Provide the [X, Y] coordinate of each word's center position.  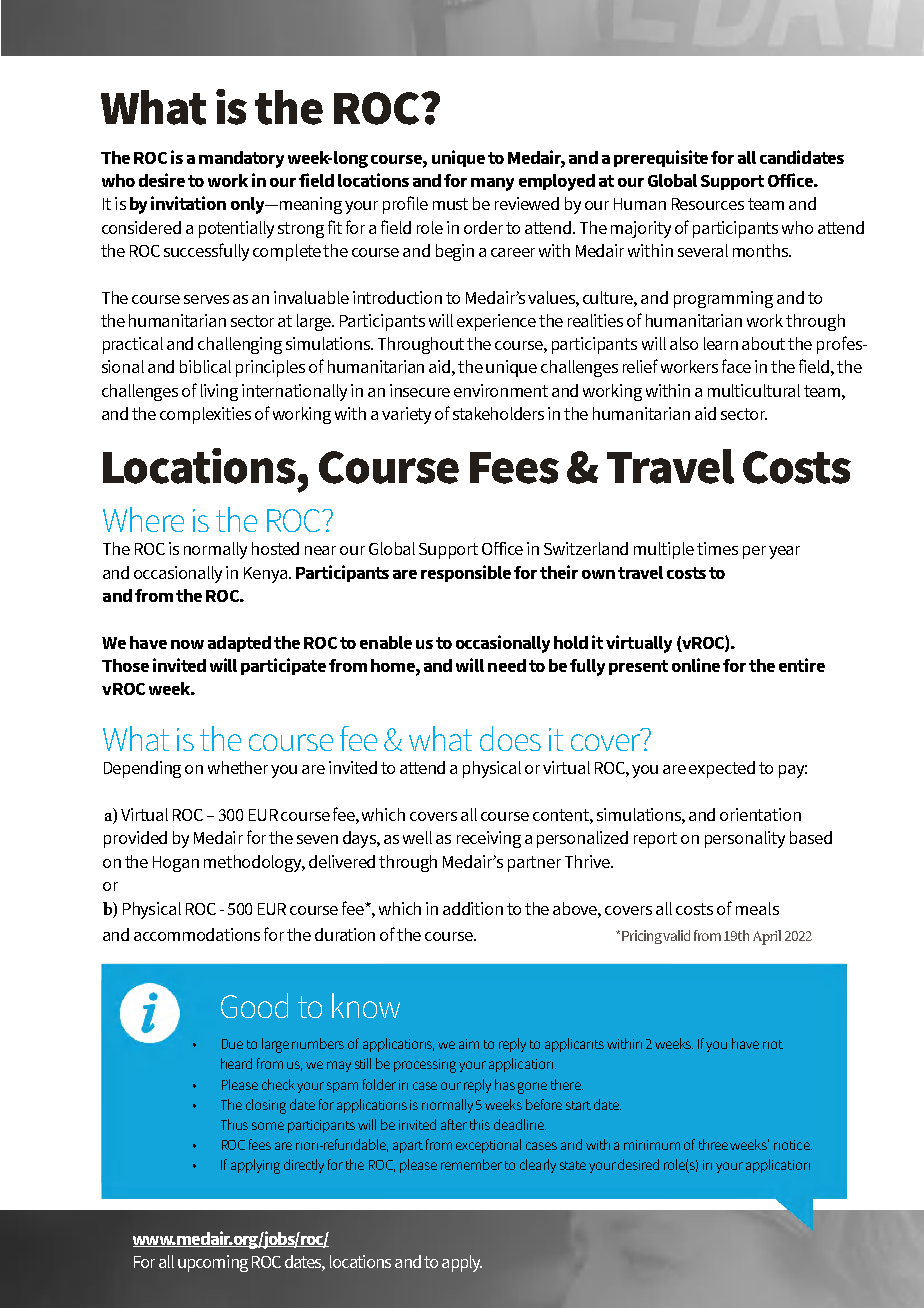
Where [143, 519]
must [450, 204]
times [717, 548]
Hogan [176, 864]
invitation [188, 203]
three [715, 1144]
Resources [708, 204]
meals [757, 908]
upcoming [213, 1263]
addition [473, 908]
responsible [466, 573]
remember [471, 1164]
